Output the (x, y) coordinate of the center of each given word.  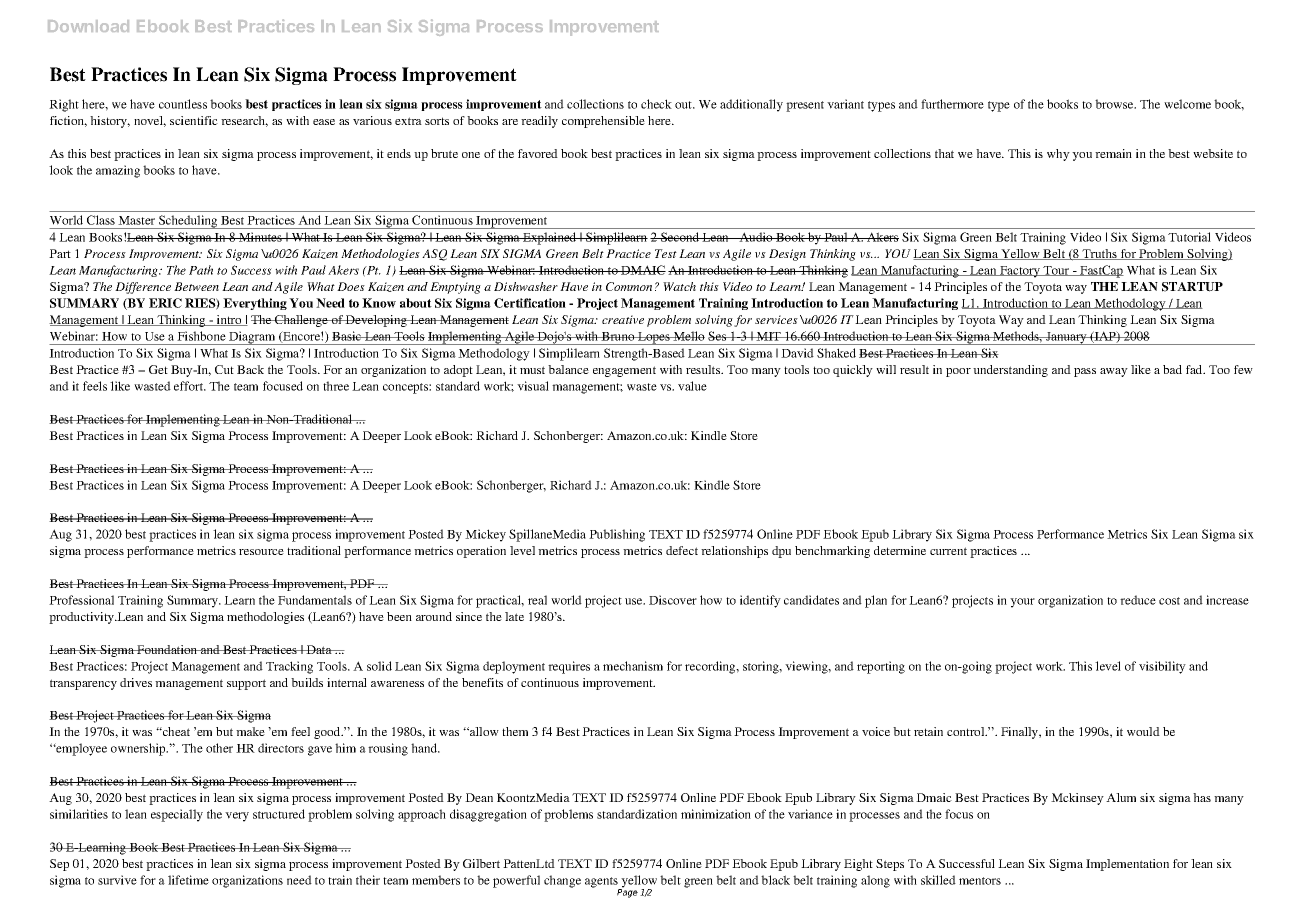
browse (1115, 104)
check (656, 104)
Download (88, 26)
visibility (1162, 667)
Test (666, 253)
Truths (1100, 254)
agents (602, 883)
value (692, 386)
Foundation (167, 649)
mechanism (633, 666)
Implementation (1127, 865)
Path (201, 270)
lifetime (188, 880)
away (1114, 372)
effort (190, 386)
